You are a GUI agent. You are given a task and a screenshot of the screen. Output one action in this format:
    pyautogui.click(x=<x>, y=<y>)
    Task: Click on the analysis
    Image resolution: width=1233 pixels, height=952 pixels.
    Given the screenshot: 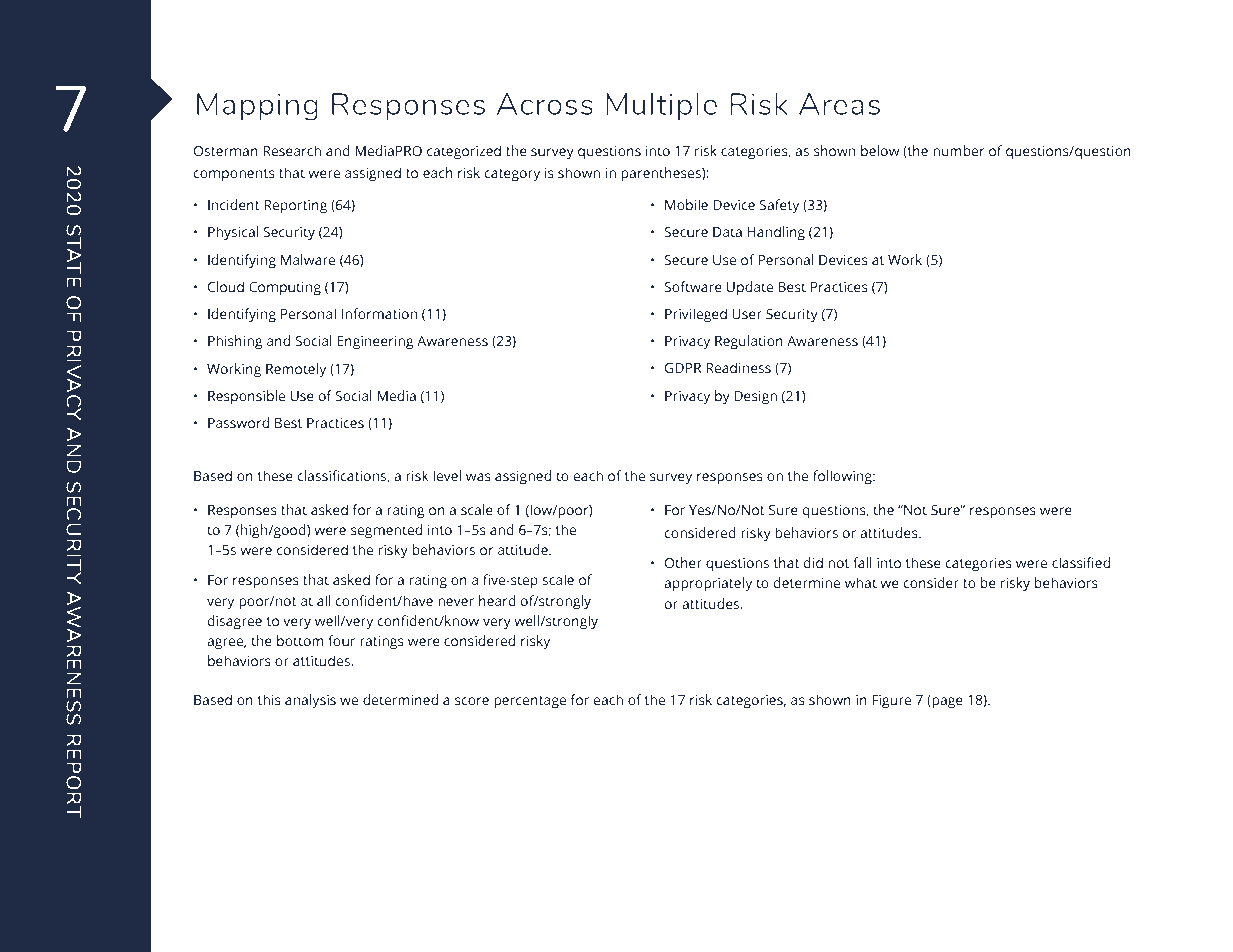 What is the action you would take?
    pyautogui.click(x=310, y=701)
